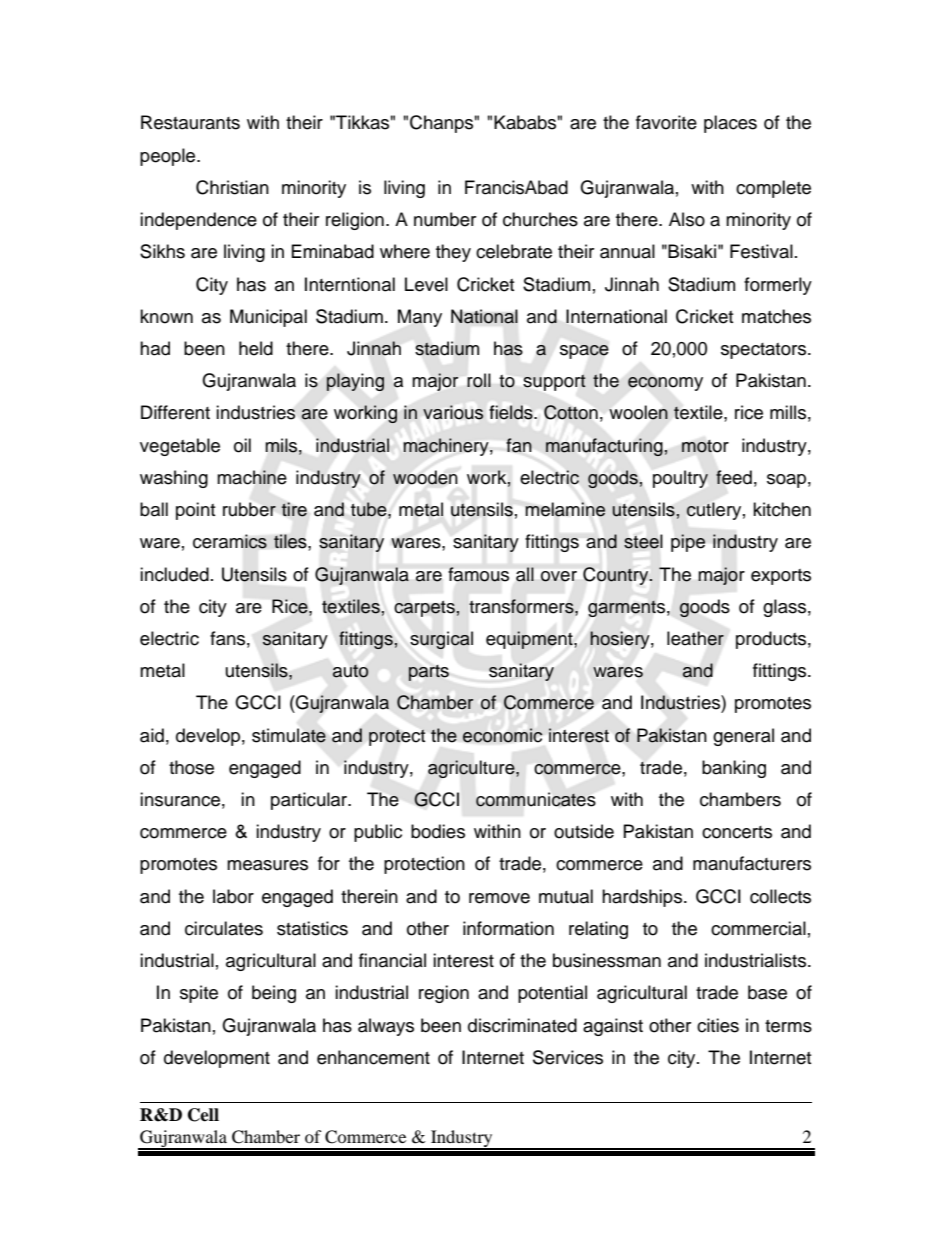 This screenshot has width=952, height=1233. I want to click on discriminated, so click(522, 1025).
